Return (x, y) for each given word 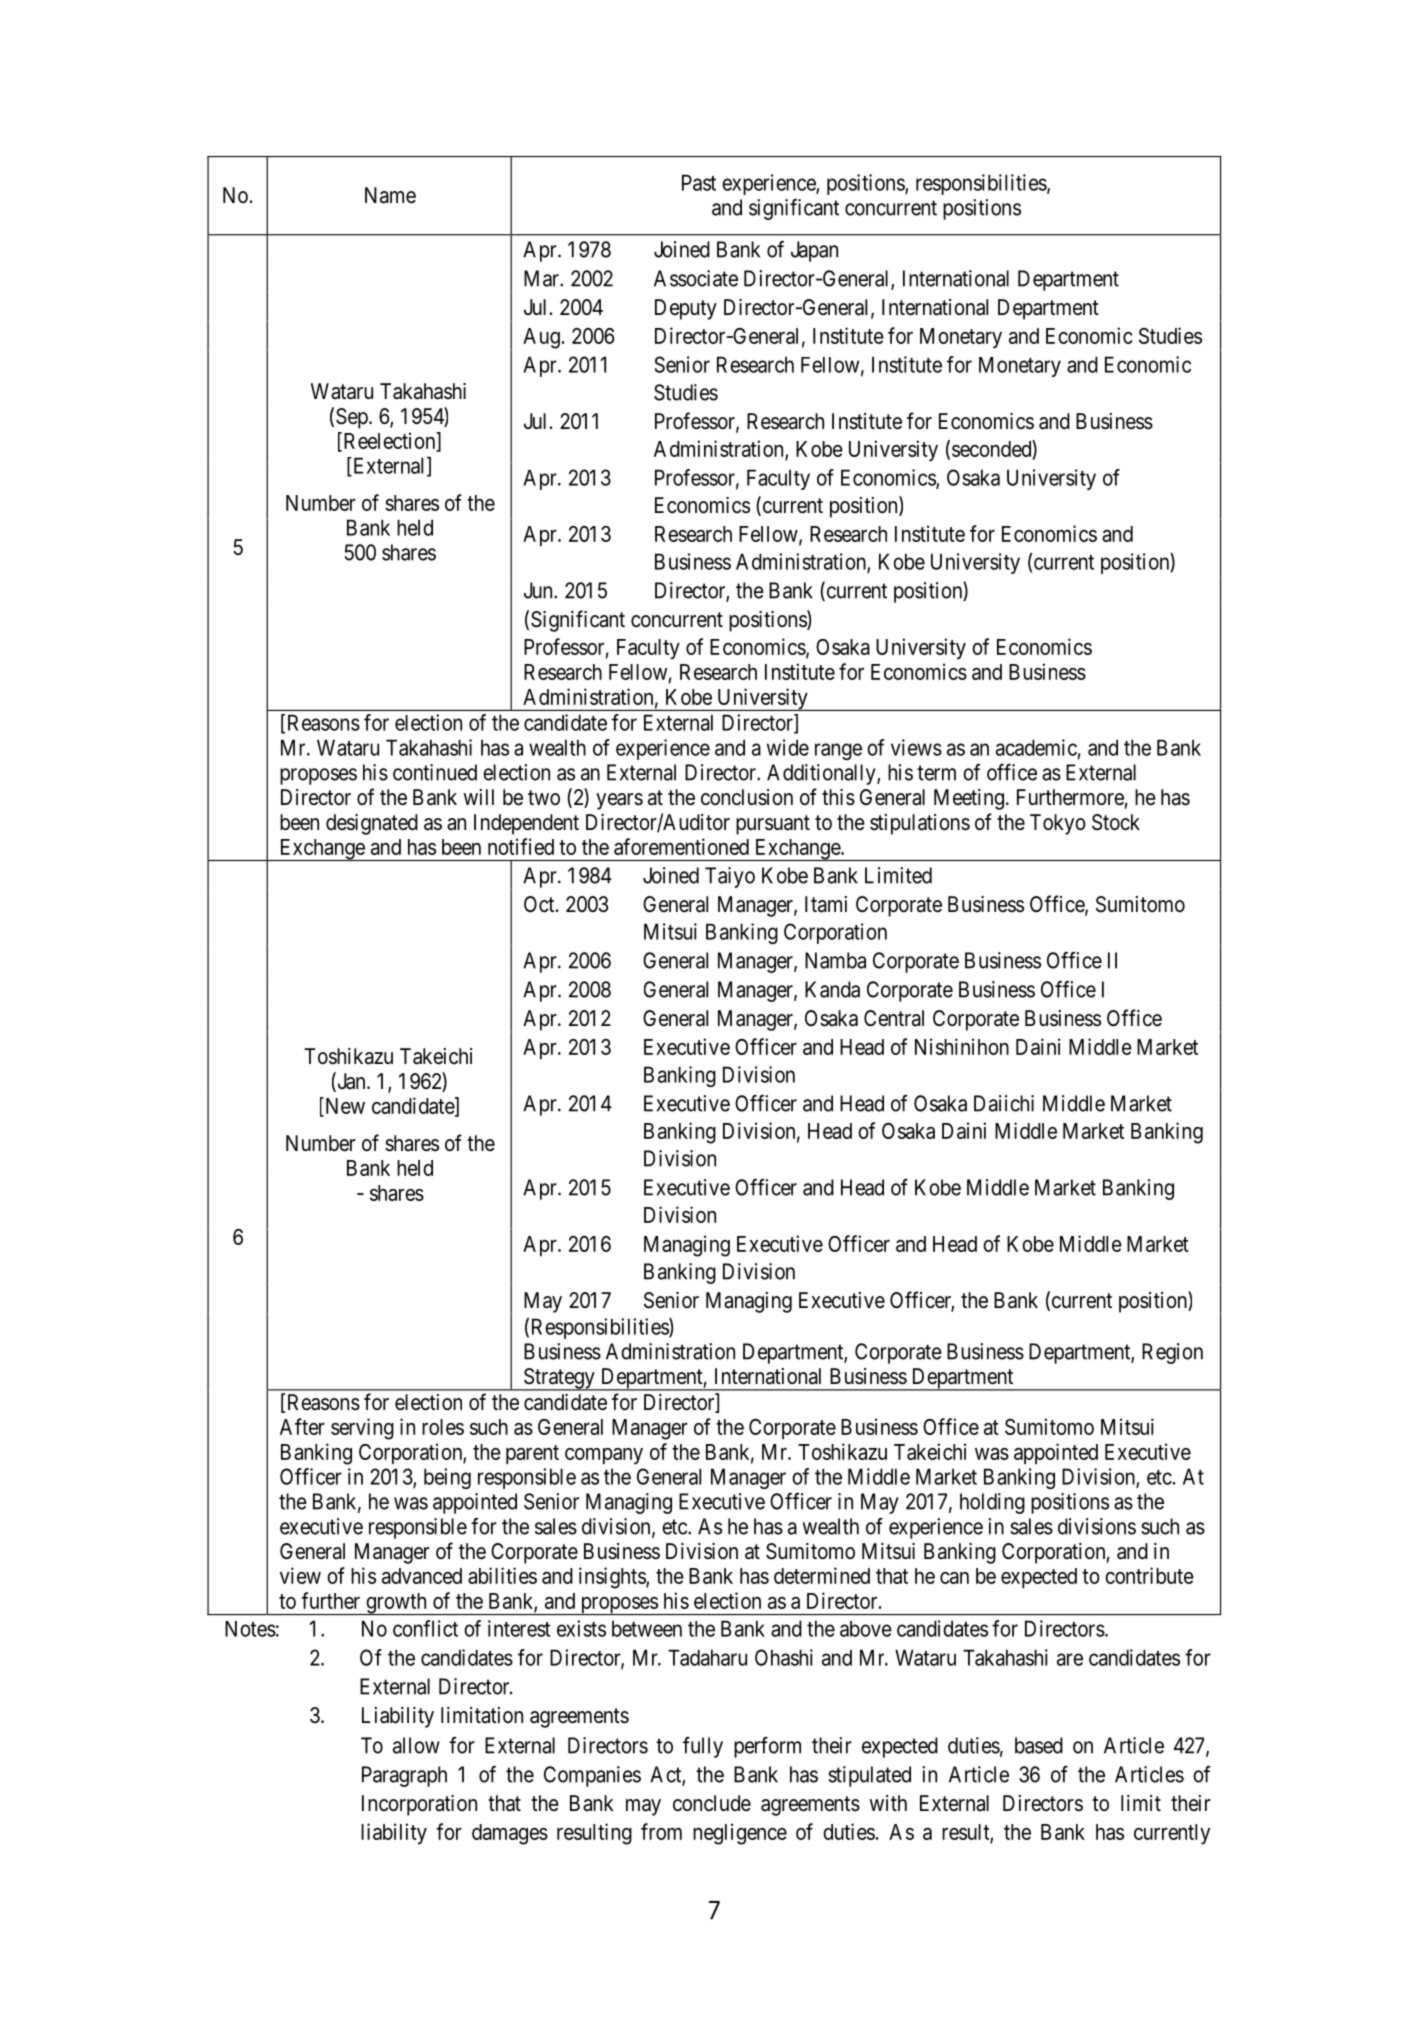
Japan (814, 251)
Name (390, 195)
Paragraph (404, 1776)
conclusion (747, 797)
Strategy (559, 1379)
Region (1172, 1353)
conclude (712, 1803)
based (1039, 1745)
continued (435, 772)
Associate (696, 278)
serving (362, 1429)
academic (1036, 747)
